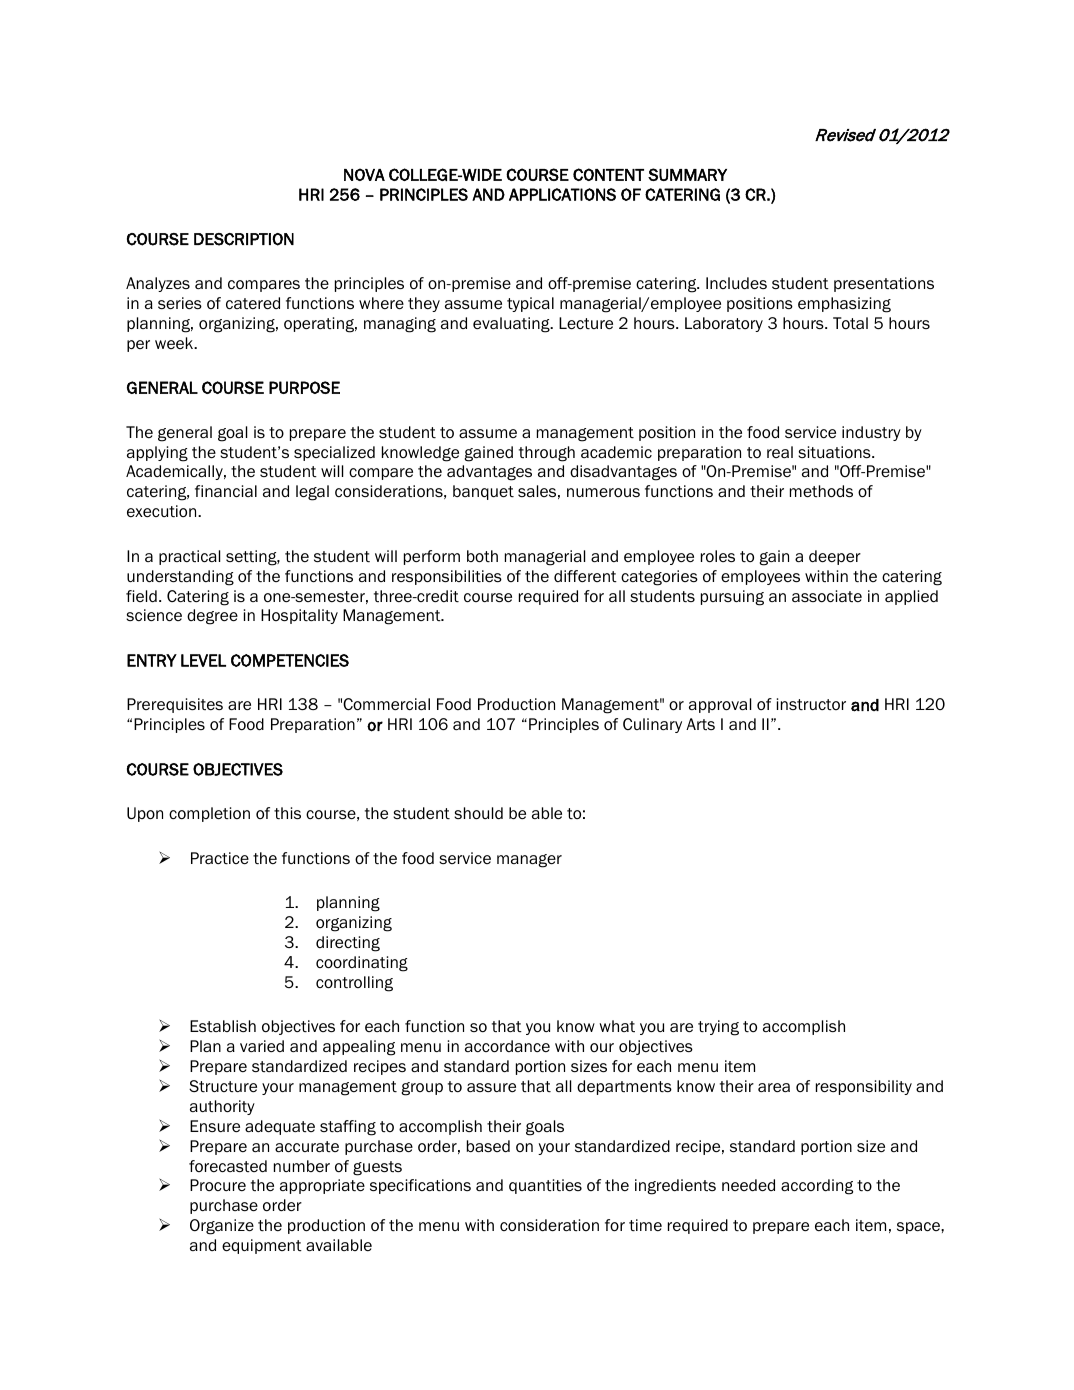 This image has width=1074, height=1390. I want to click on Organize, so click(222, 1227).
